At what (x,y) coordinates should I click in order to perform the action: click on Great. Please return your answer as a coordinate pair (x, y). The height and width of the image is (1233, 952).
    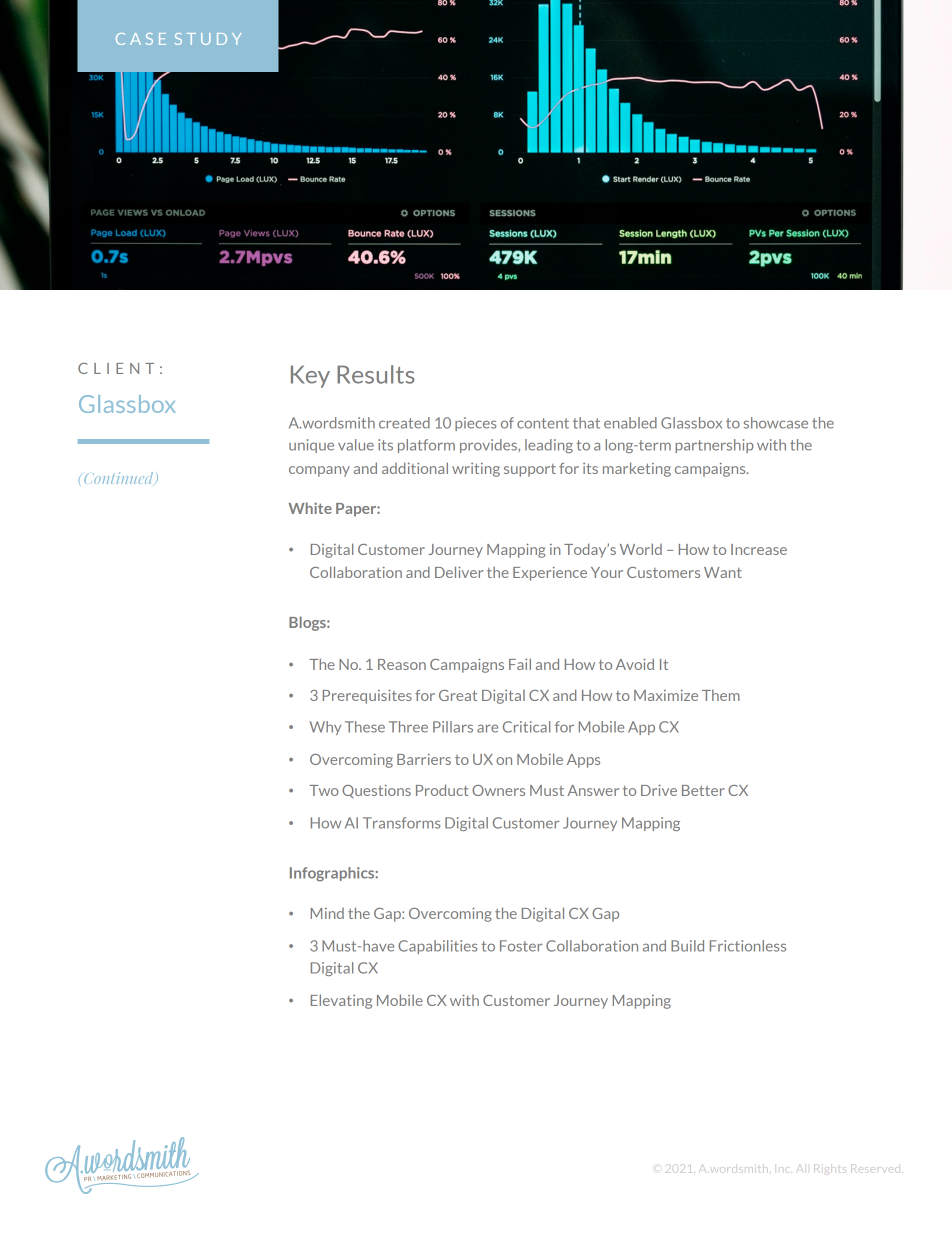
    Looking at the image, I should click on (458, 695).
